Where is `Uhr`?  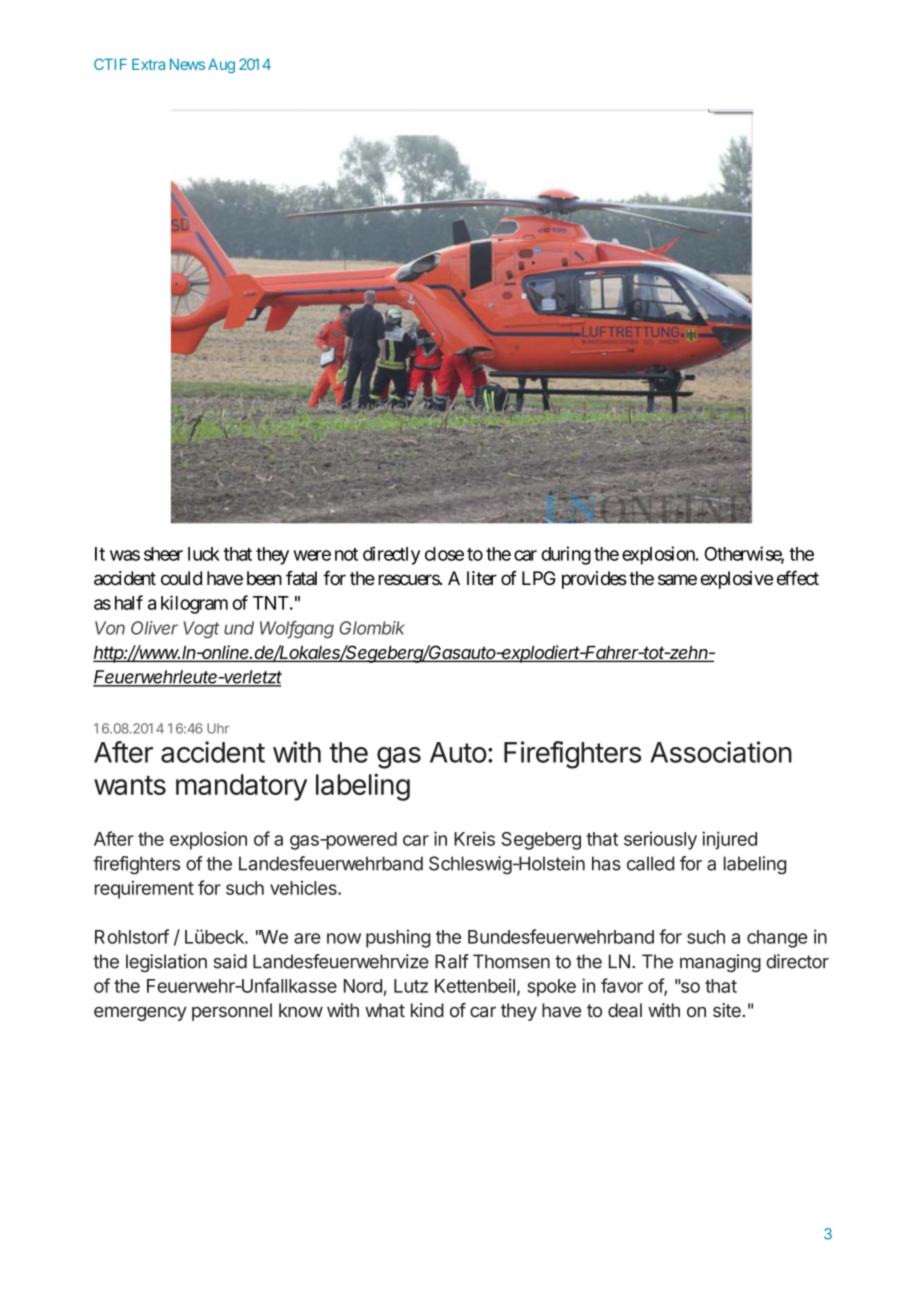
Uhr is located at coordinates (218, 728).
